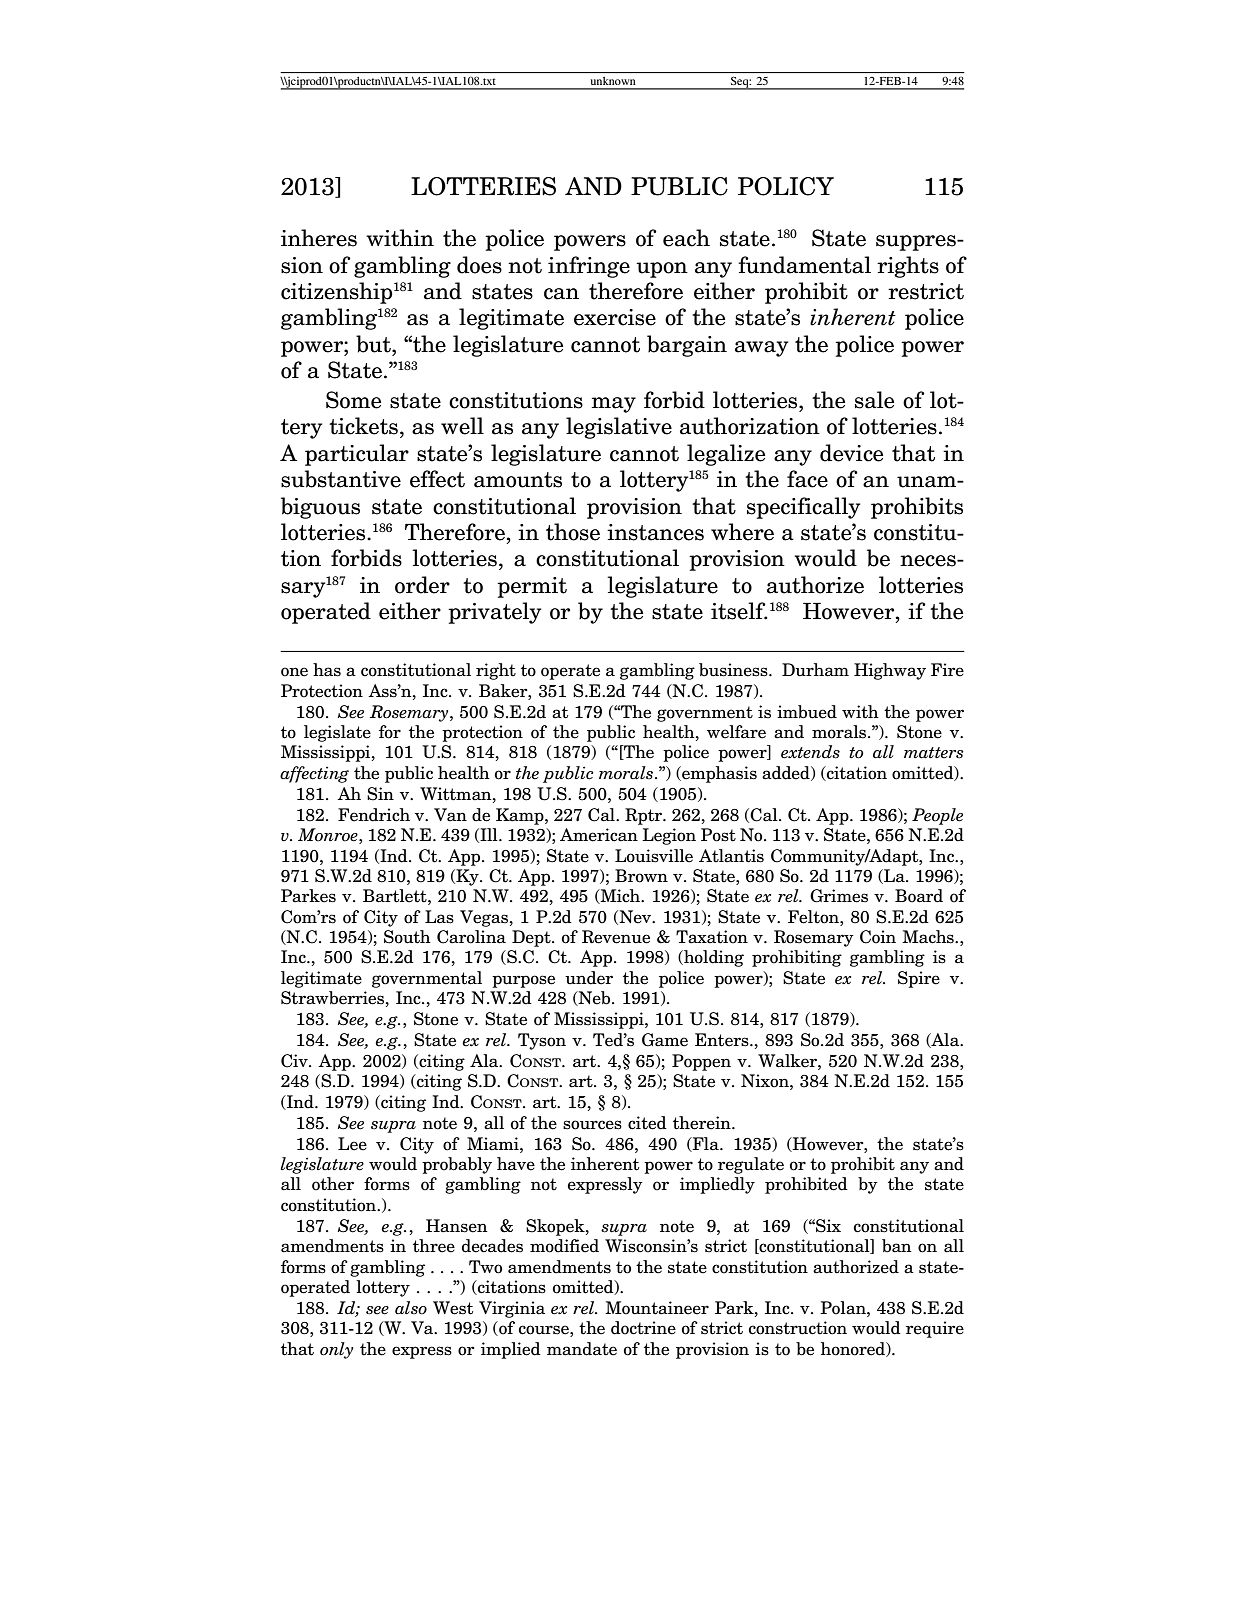 Image resolution: width=1245 pixels, height=1611 pixels. I want to click on does, so click(479, 265).
